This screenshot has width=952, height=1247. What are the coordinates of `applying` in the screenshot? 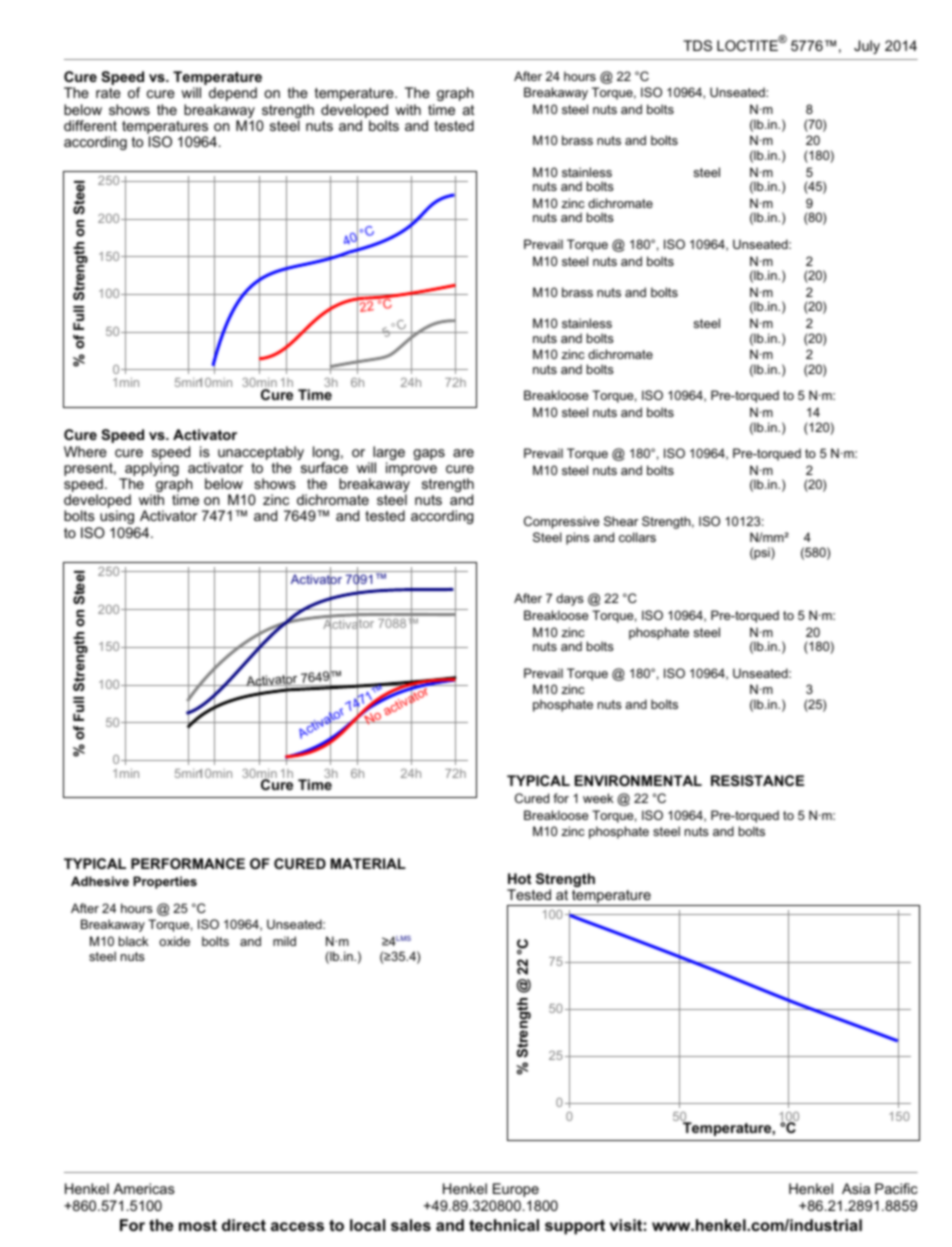 It's located at (151, 470).
